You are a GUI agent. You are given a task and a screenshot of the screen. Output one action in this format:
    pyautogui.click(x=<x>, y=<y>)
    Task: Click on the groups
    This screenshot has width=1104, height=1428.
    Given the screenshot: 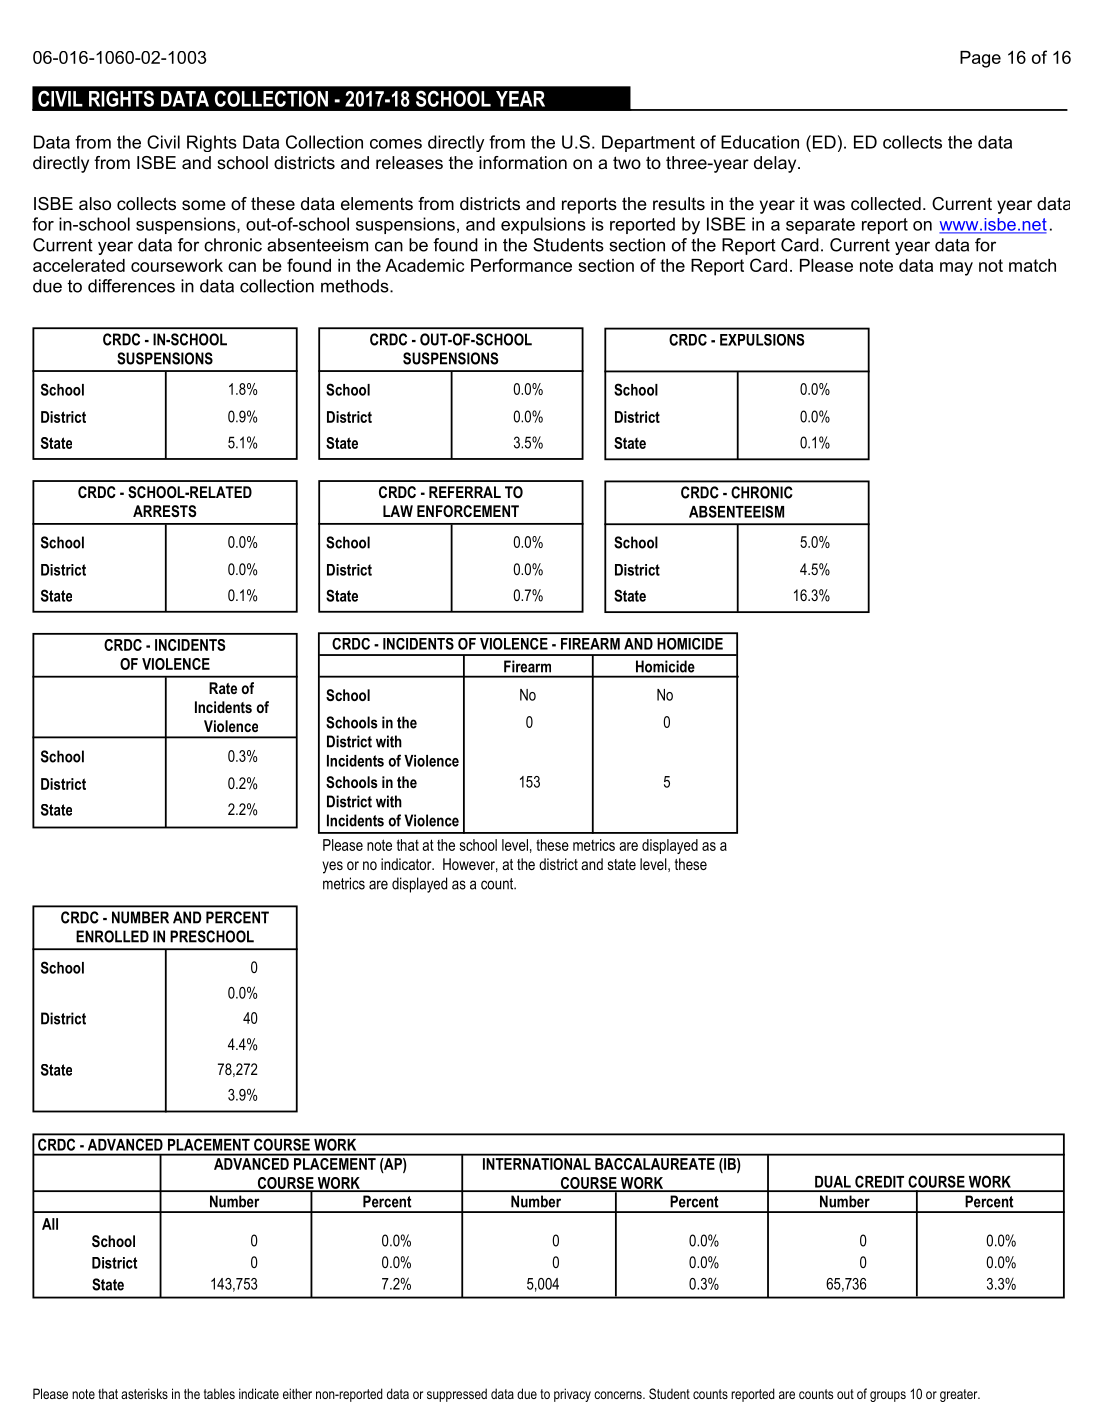 What is the action you would take?
    pyautogui.click(x=888, y=1396)
